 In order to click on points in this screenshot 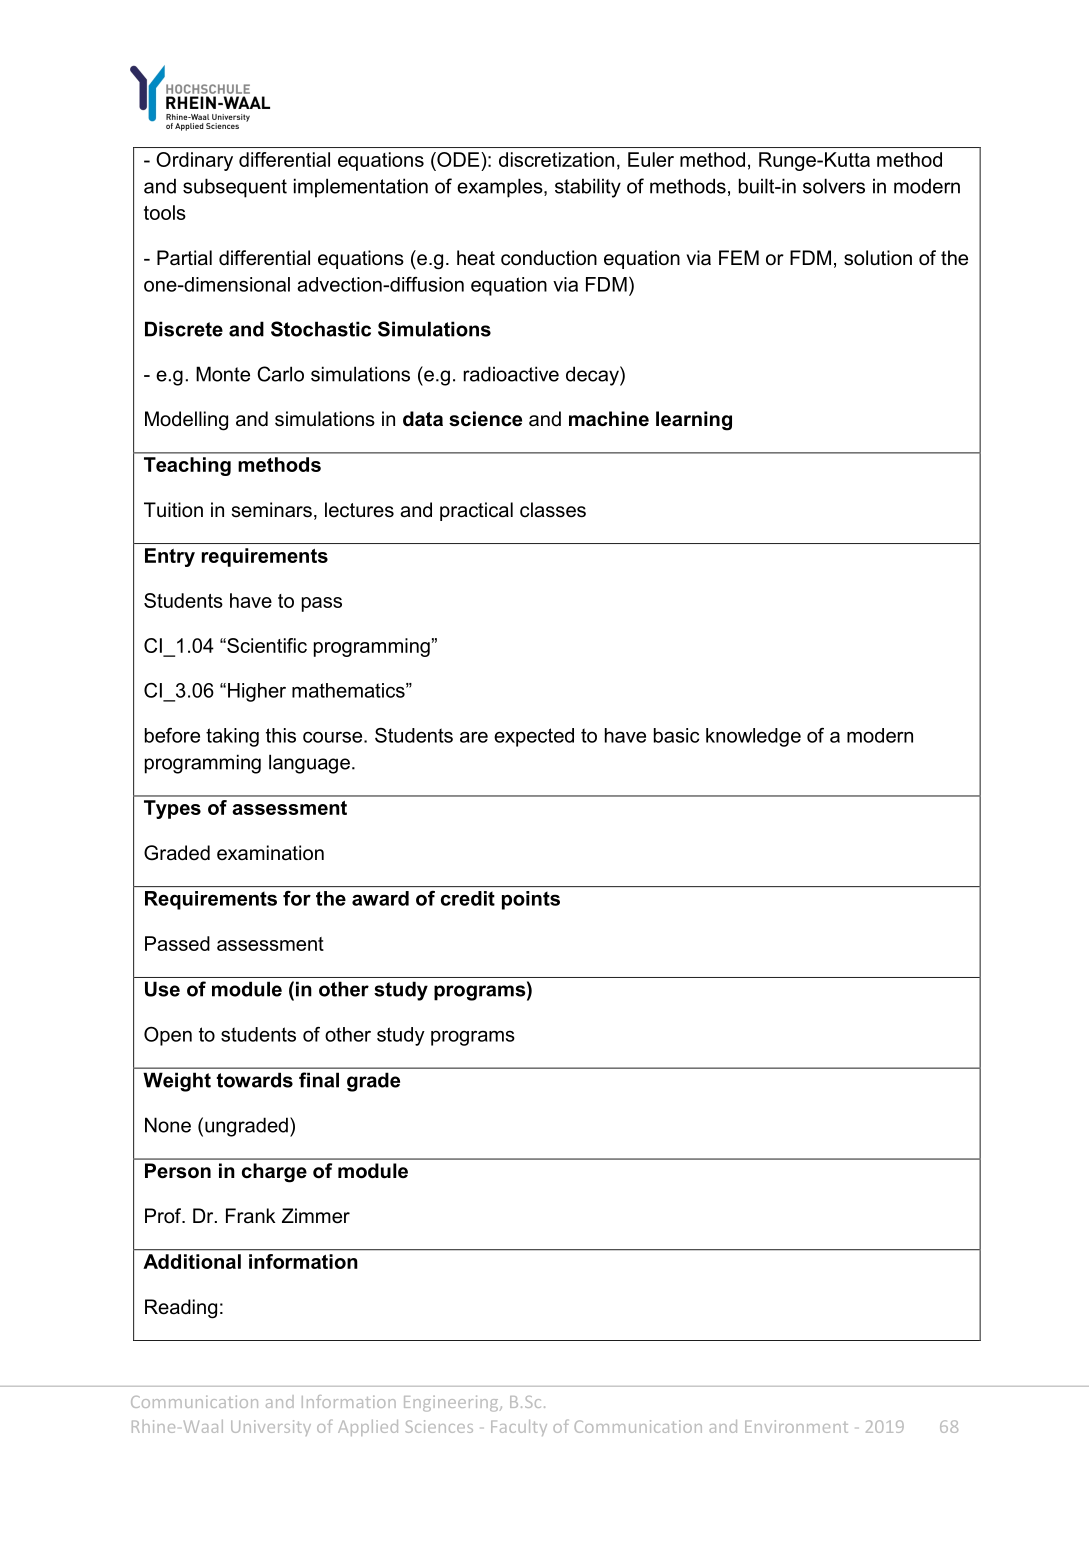, I will do `click(531, 900)`.
